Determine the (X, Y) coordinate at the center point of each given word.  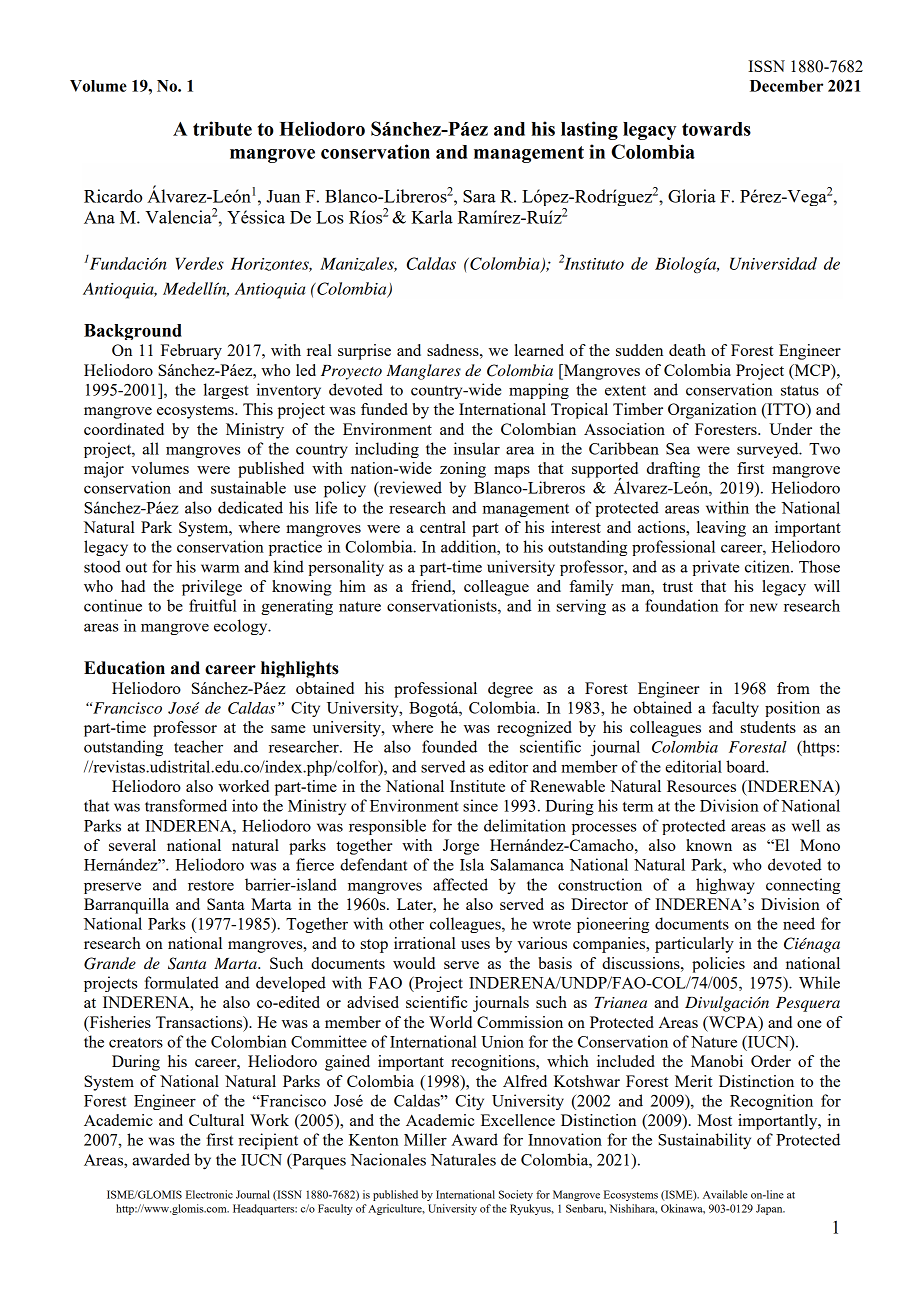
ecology (242, 627)
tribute (222, 128)
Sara (479, 196)
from (793, 688)
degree (510, 690)
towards (716, 129)
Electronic (209, 1194)
